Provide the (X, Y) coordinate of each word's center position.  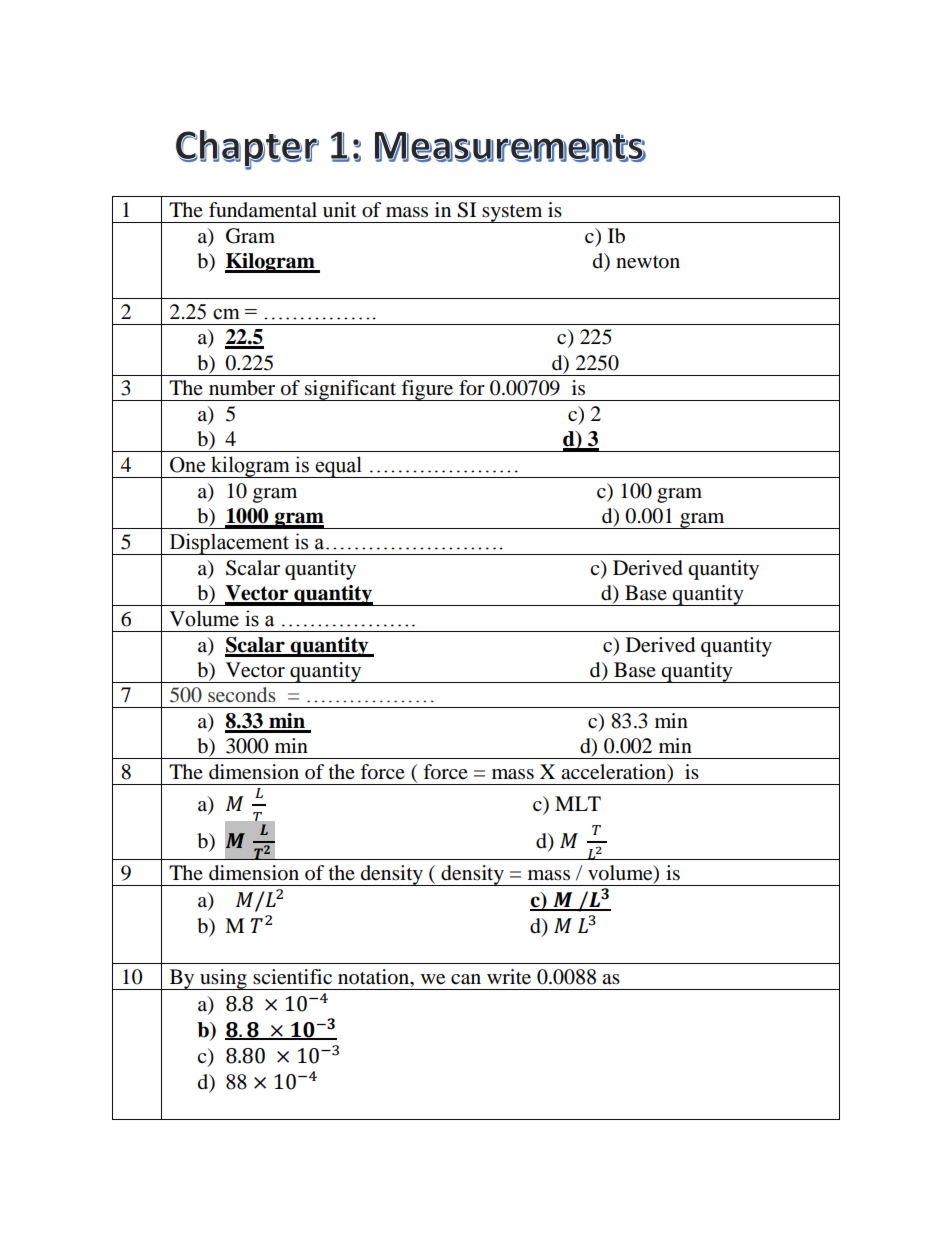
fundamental (263, 210)
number (242, 388)
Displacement (229, 544)
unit (339, 209)
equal (338, 467)
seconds (242, 694)
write (509, 977)
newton (648, 262)
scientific (292, 977)
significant (351, 390)
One (187, 465)
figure (428, 390)
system (512, 213)
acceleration (615, 773)
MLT (578, 803)
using (223, 979)
